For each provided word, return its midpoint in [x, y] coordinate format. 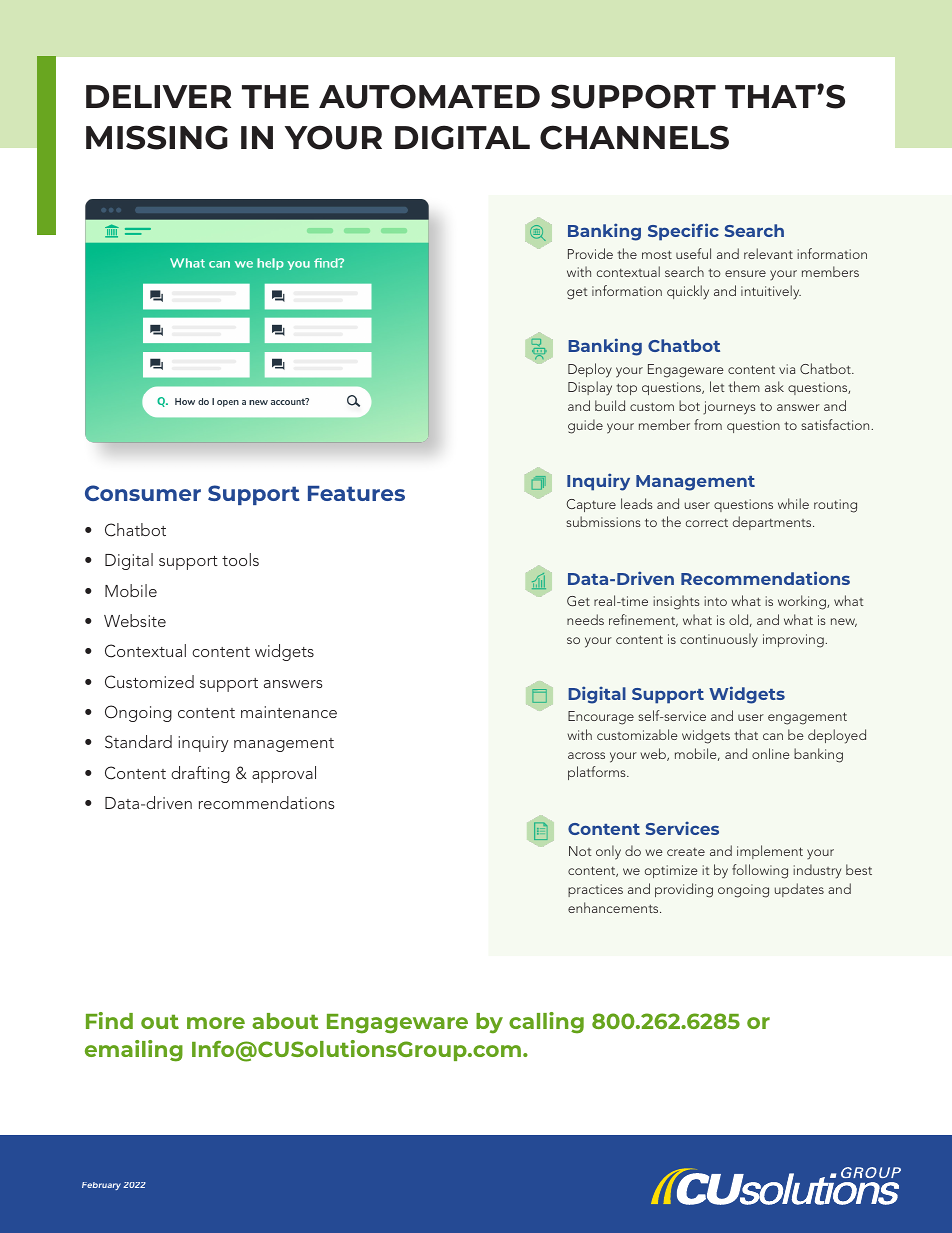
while [793, 503]
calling [546, 1023]
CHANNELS [634, 137]
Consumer [143, 493]
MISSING [157, 137]
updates [799, 890]
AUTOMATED [429, 96]
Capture [591, 505]
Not [580, 851]
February [101, 1186]
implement [770, 852]
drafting [200, 774]
